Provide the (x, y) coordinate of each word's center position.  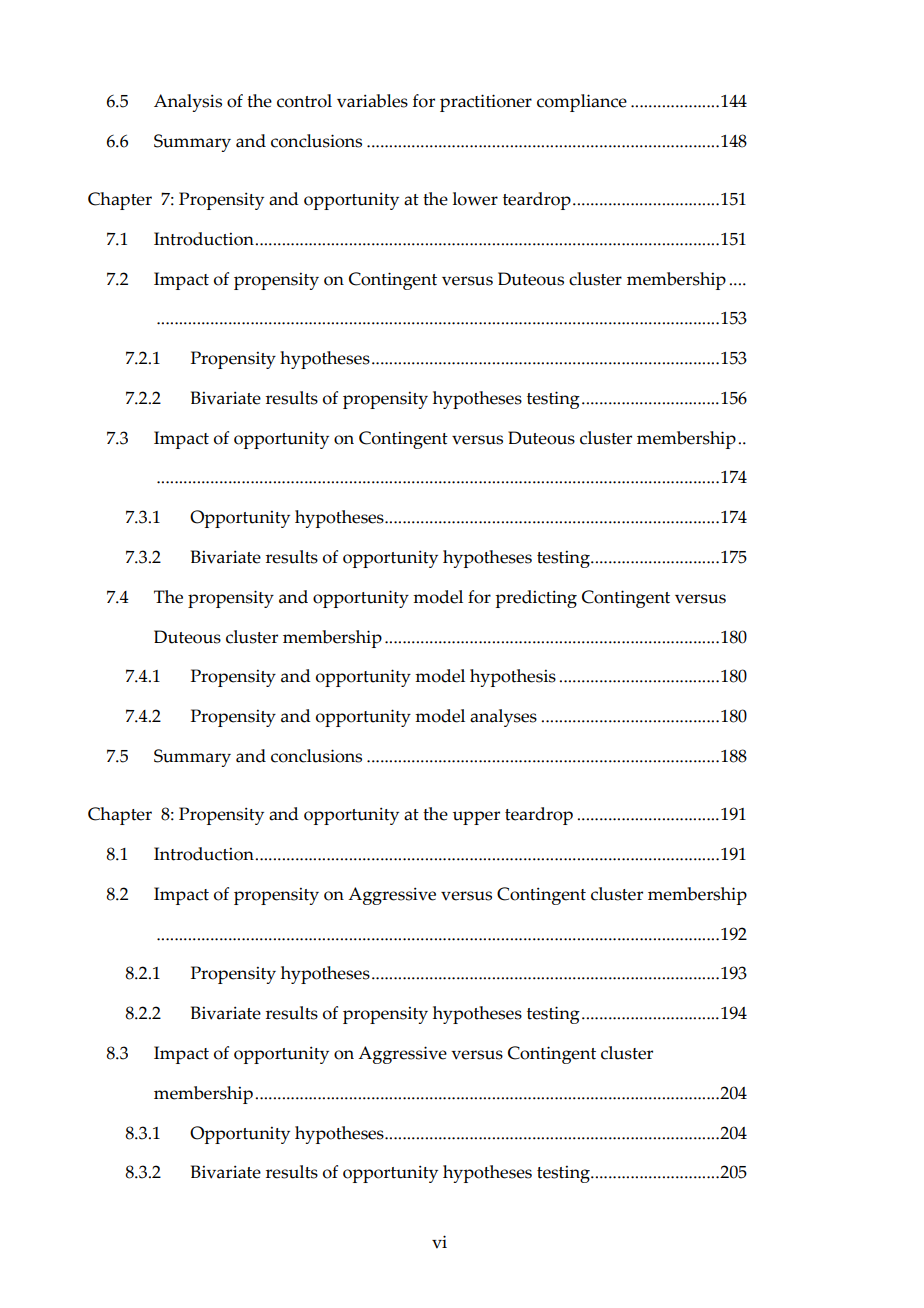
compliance (582, 103)
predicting (536, 599)
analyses (503, 718)
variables (372, 101)
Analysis (188, 103)
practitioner (486, 103)
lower (475, 199)
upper (476, 818)
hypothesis (513, 678)
